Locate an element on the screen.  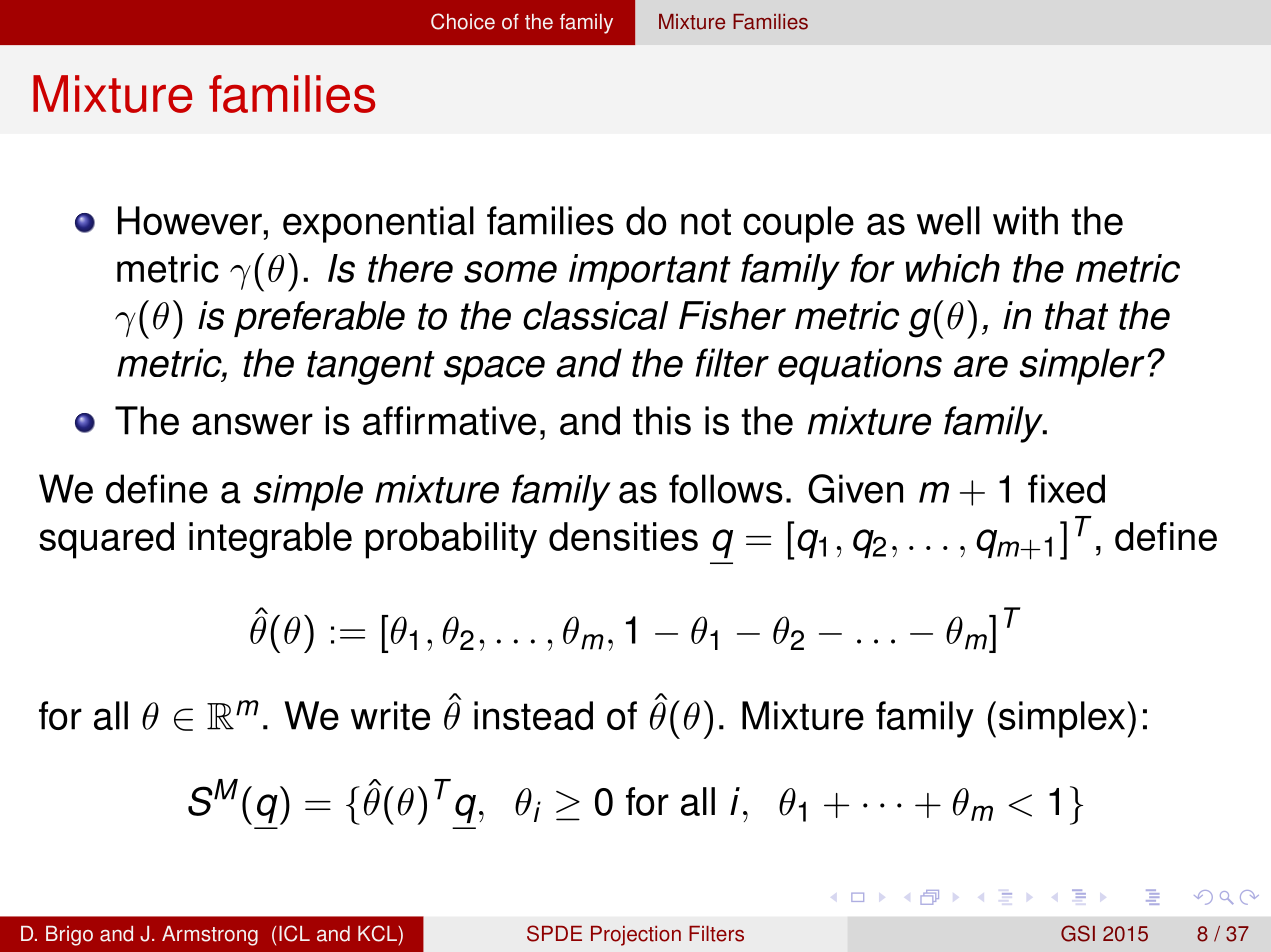
not is located at coordinates (706, 221).
